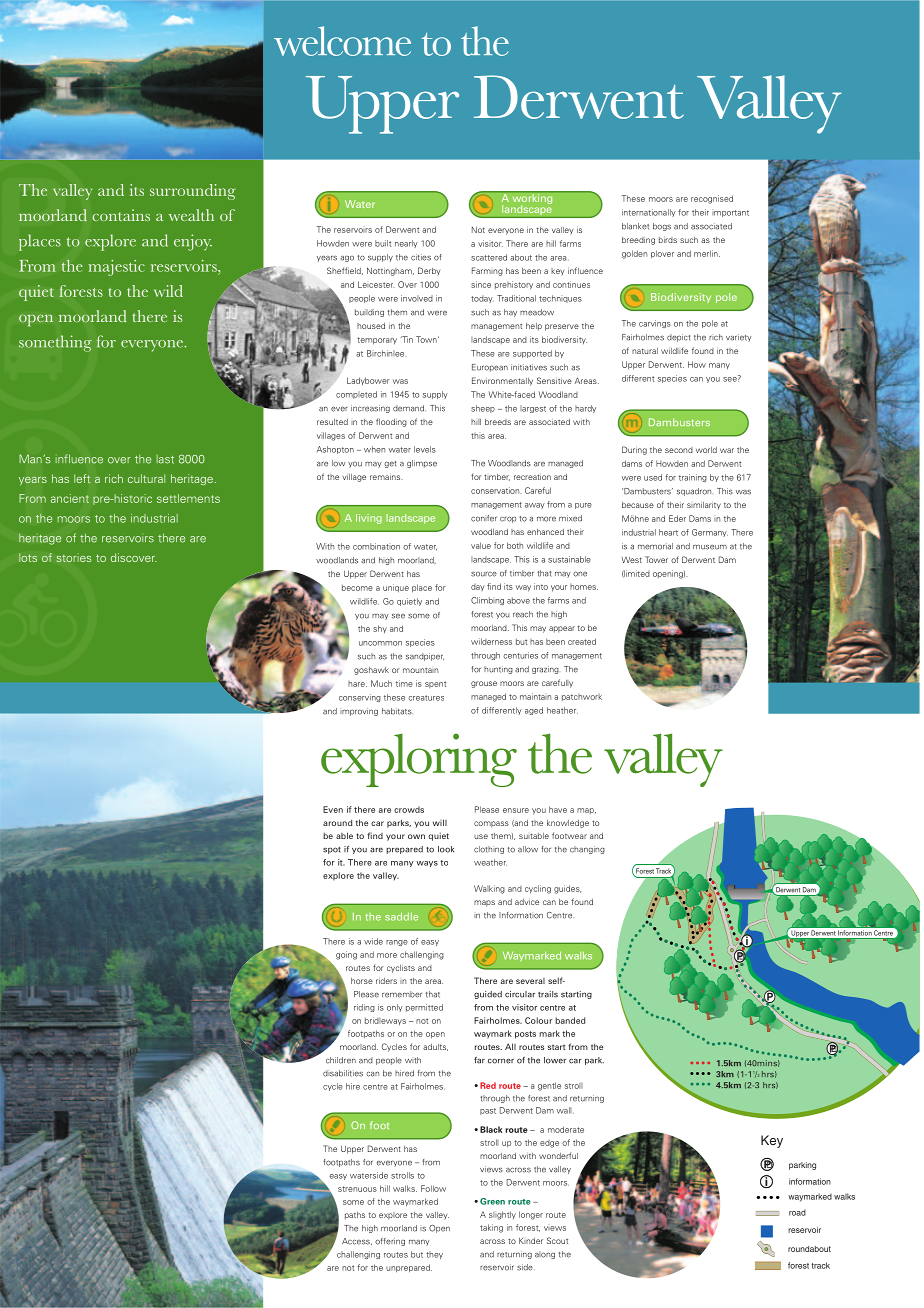 This document has height=1308, width=924. What do you see at coordinates (346, 955) in the document?
I see `going` at bounding box center [346, 955].
